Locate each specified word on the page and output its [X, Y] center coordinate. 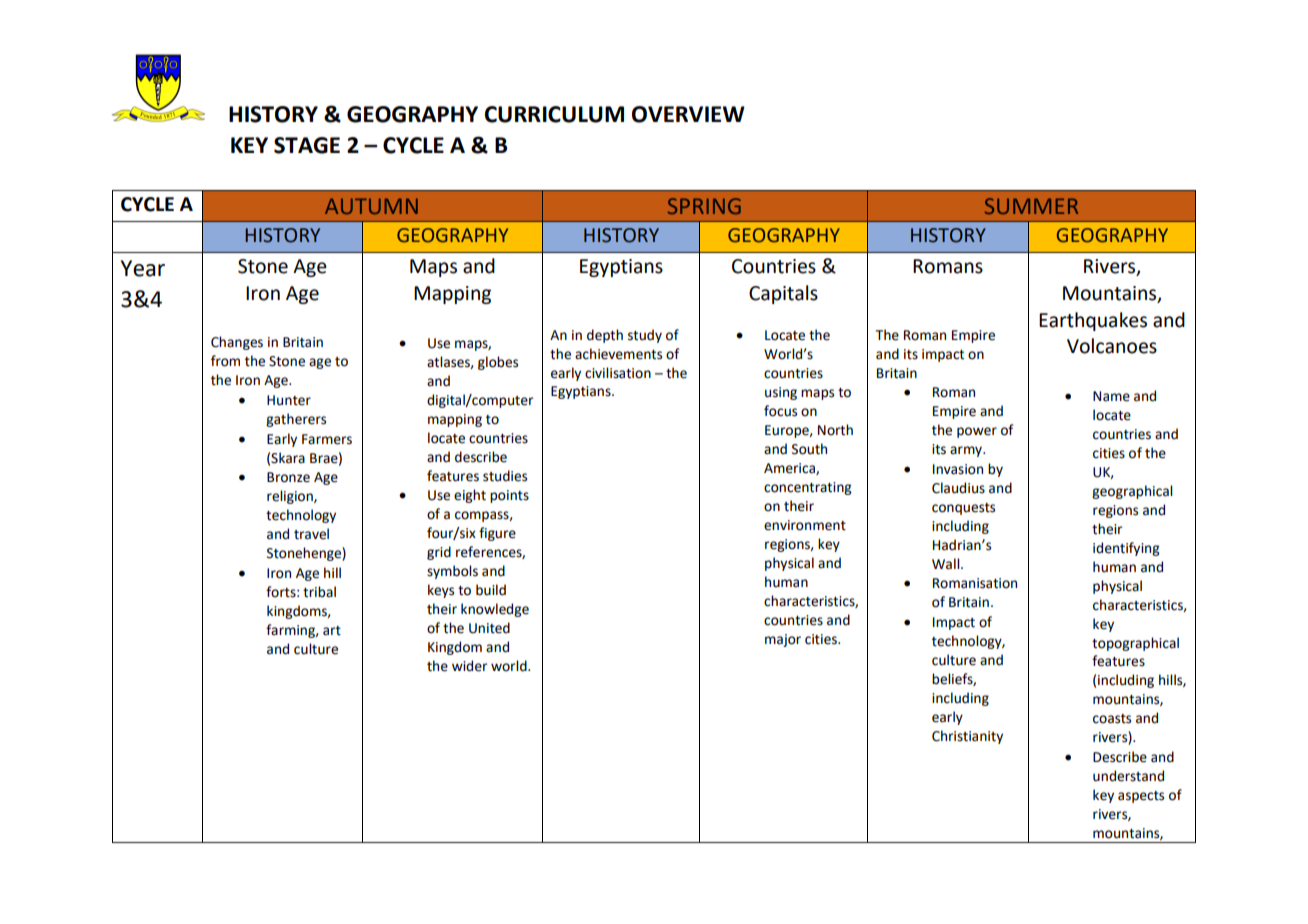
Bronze [288, 477]
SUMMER [1031, 206]
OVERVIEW [688, 114]
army [967, 451]
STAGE [307, 145]
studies [505, 476]
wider [469, 666]
